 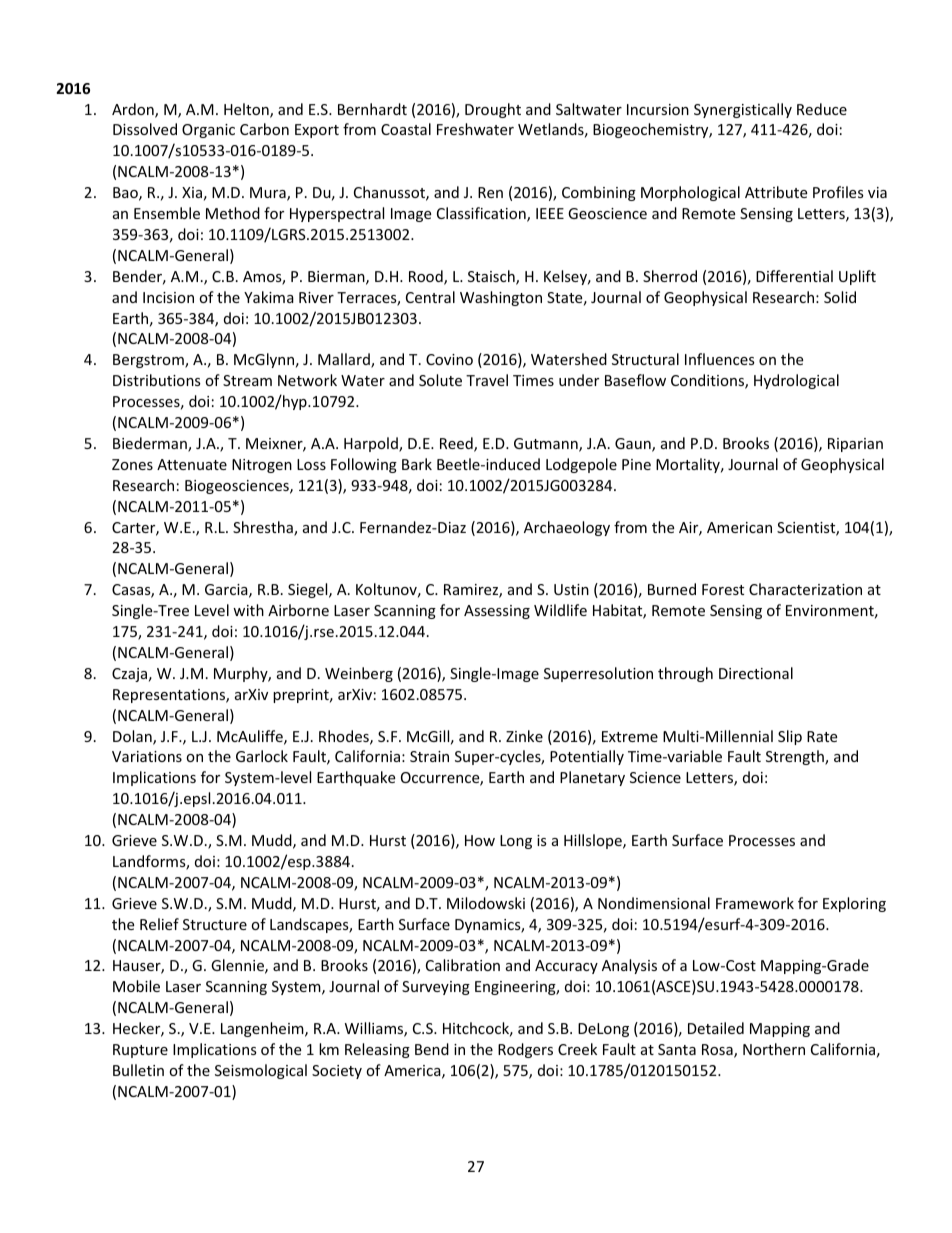 What do you see at coordinates (248, 610) in the image?
I see `with` at bounding box center [248, 610].
